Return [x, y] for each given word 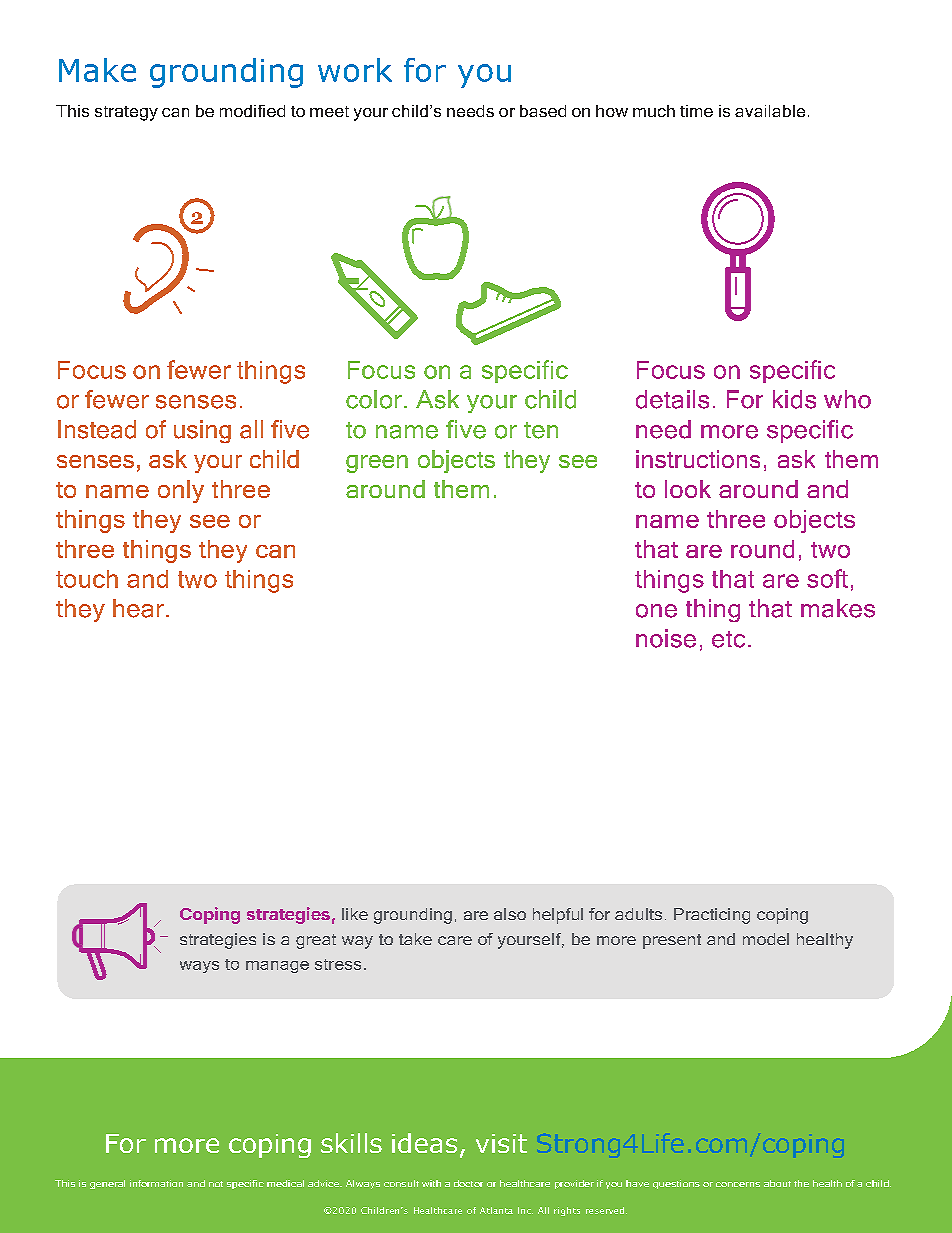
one [656, 611]
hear [138, 608]
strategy [126, 113]
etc [728, 639]
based [543, 111]
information [156, 1183]
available [770, 111]
